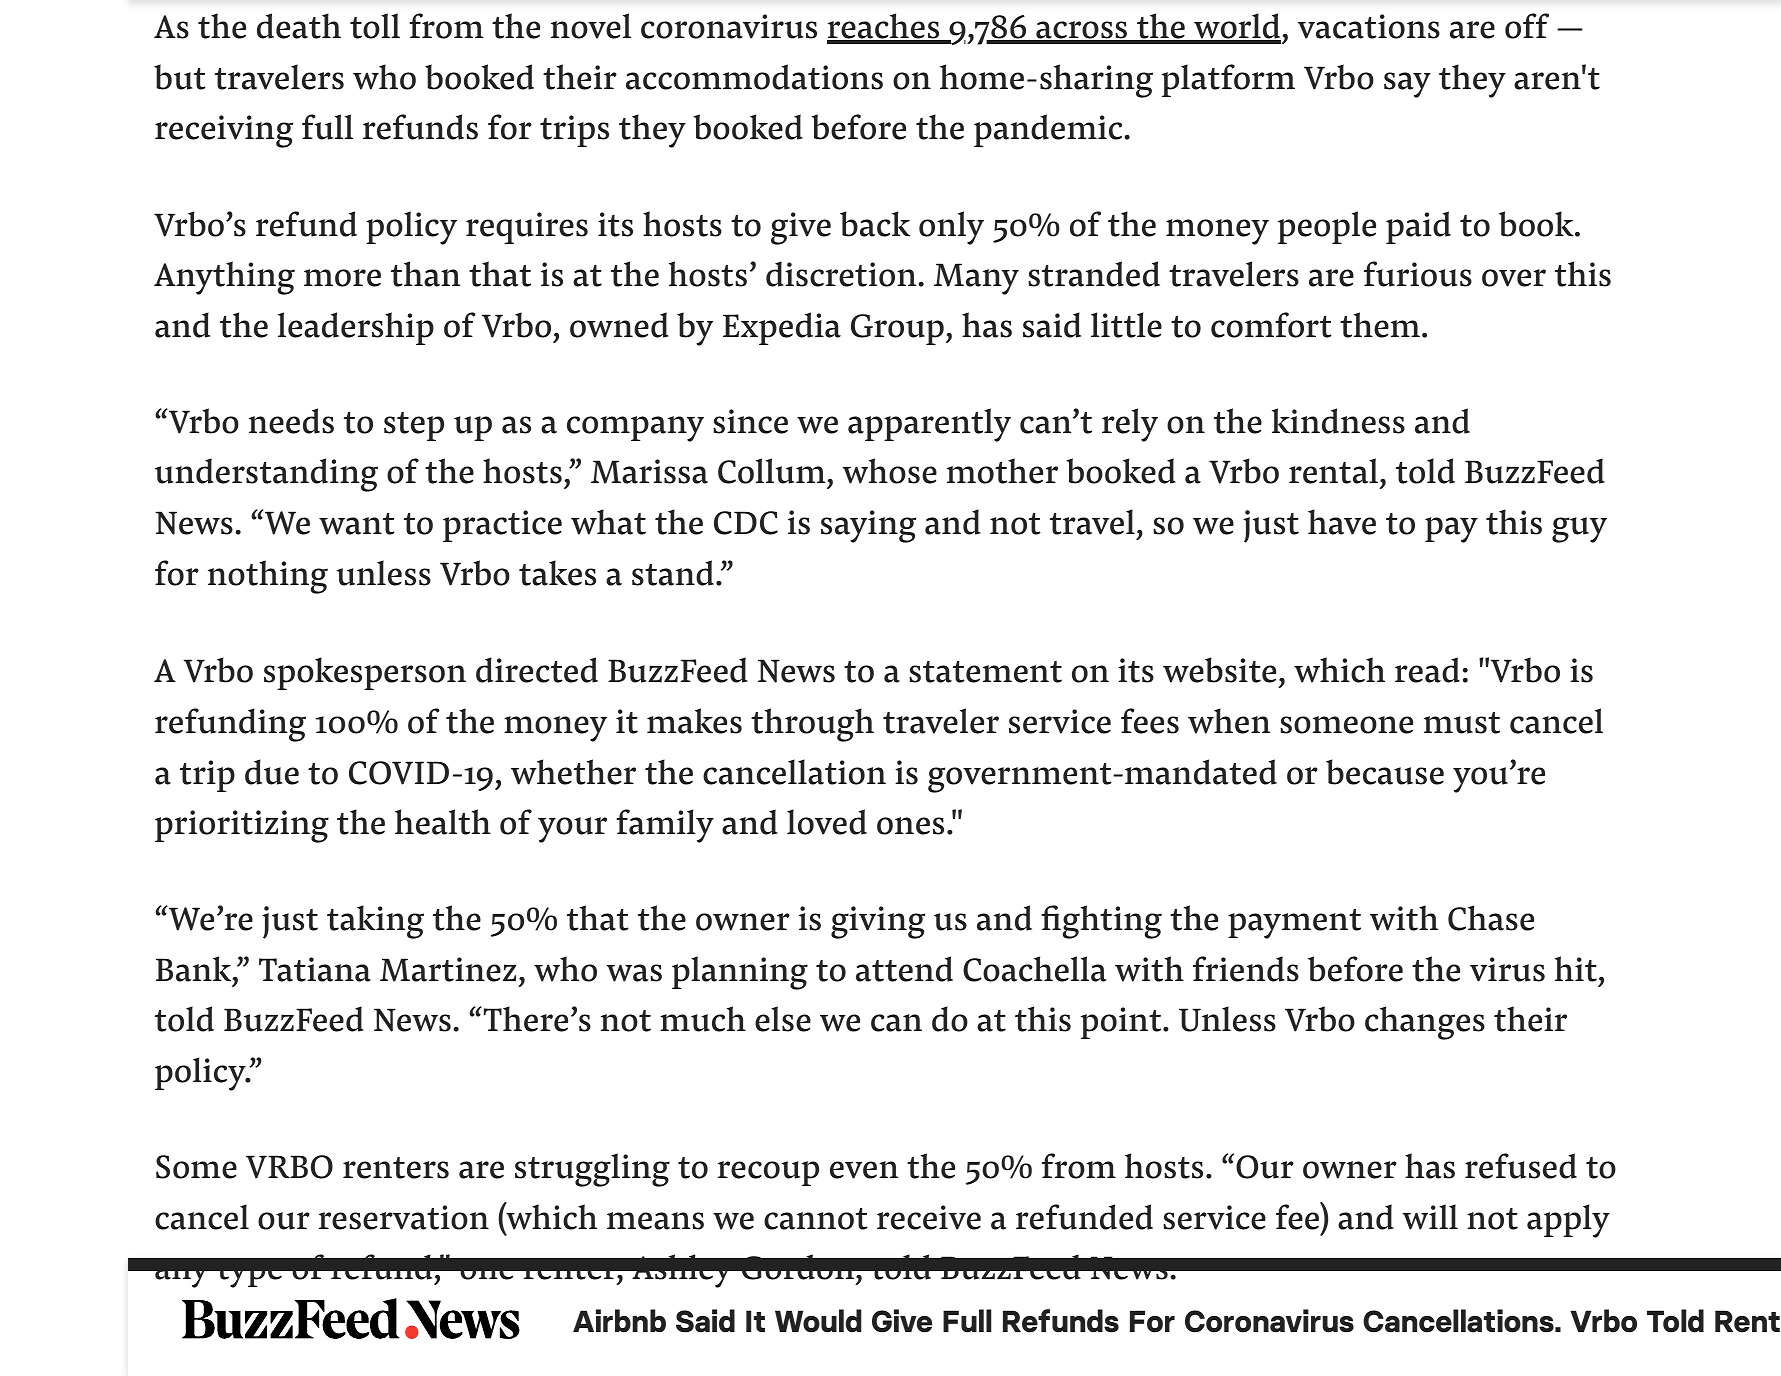 Image resolution: width=1781 pixels, height=1376 pixels. What do you see at coordinates (1369, 26) in the image?
I see `vacations` at bounding box center [1369, 26].
